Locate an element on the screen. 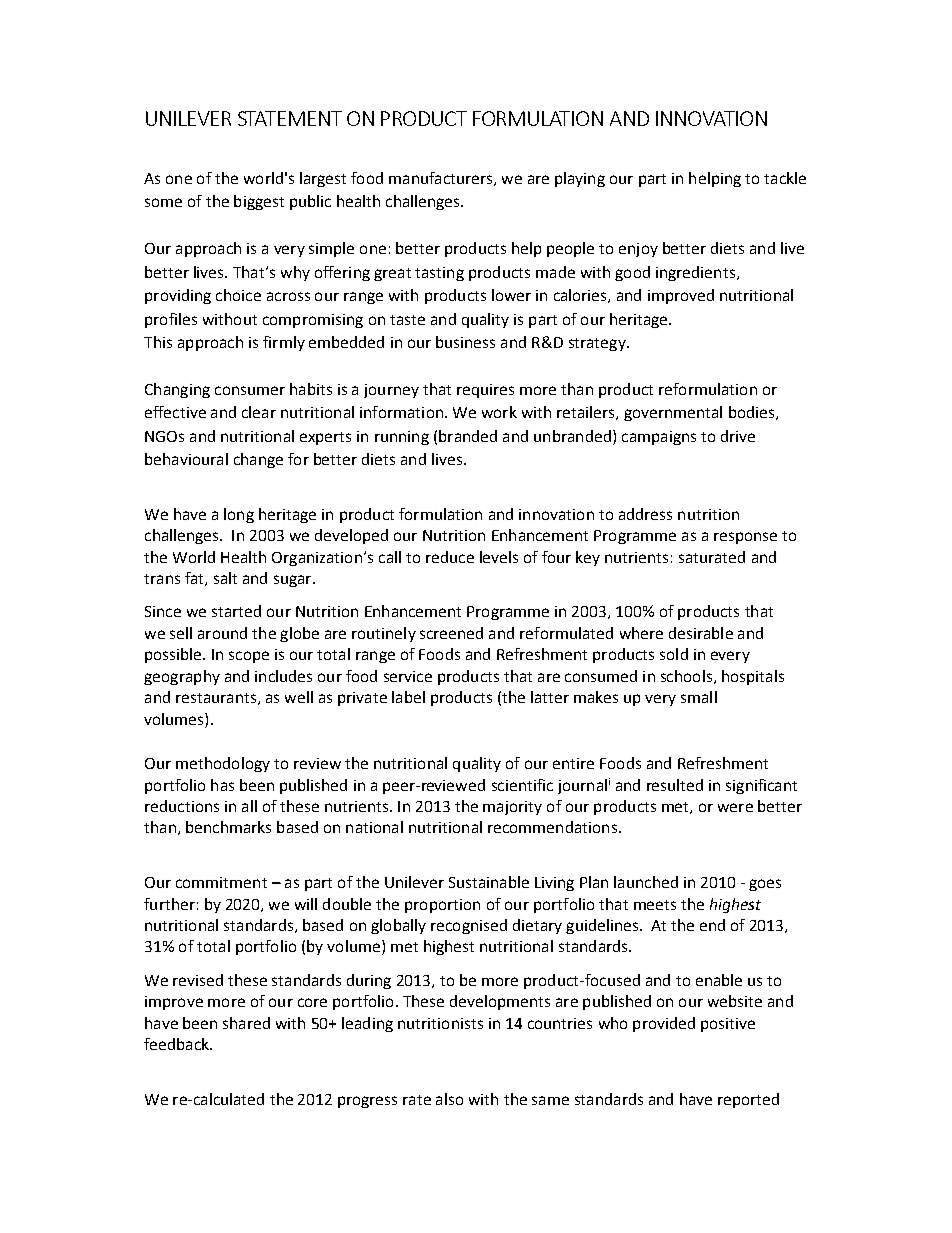 Image resolution: width=952 pixels, height=1233 pixels. started is located at coordinates (236, 611).
